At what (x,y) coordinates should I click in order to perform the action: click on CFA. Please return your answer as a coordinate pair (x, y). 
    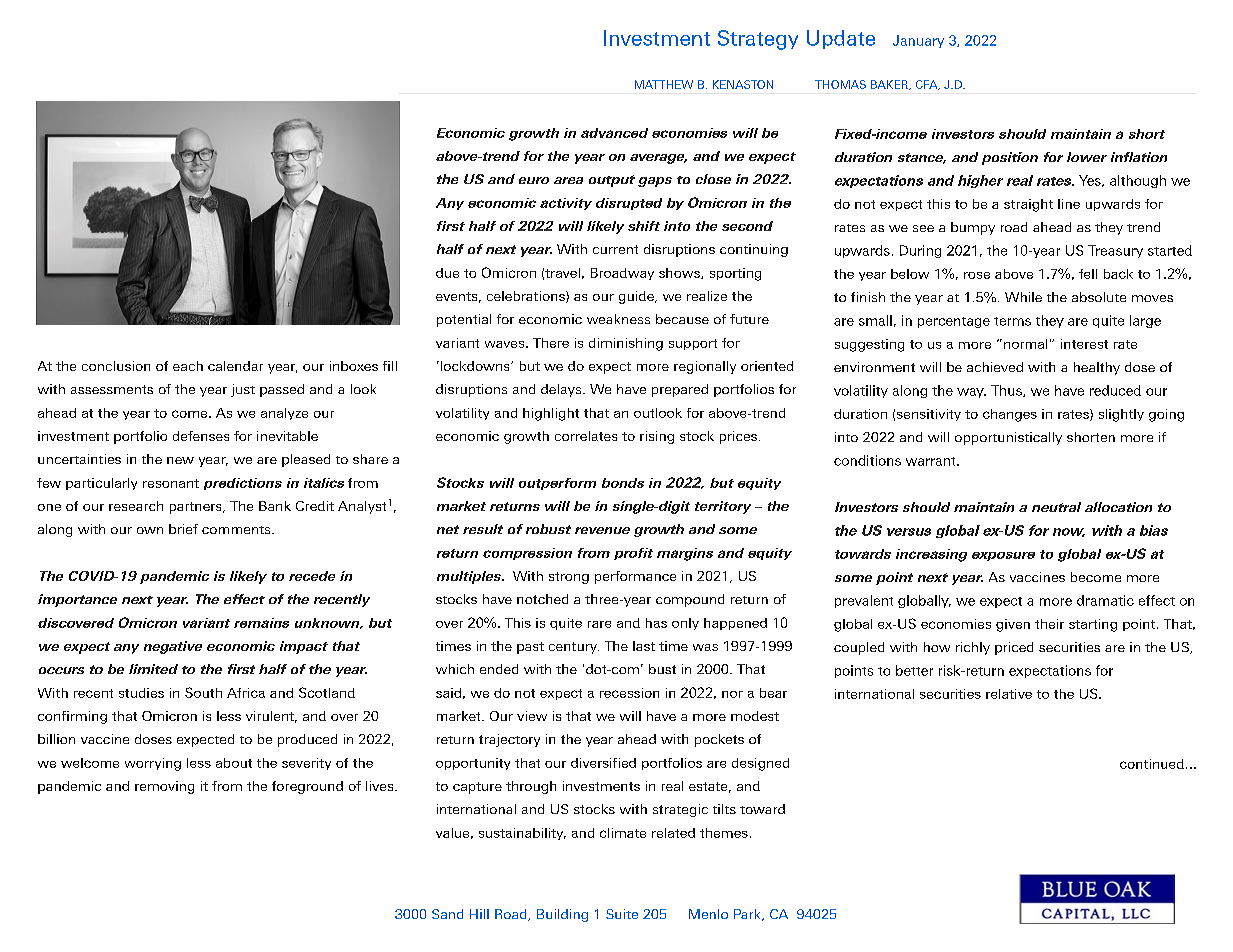
    Looking at the image, I should click on (928, 85).
